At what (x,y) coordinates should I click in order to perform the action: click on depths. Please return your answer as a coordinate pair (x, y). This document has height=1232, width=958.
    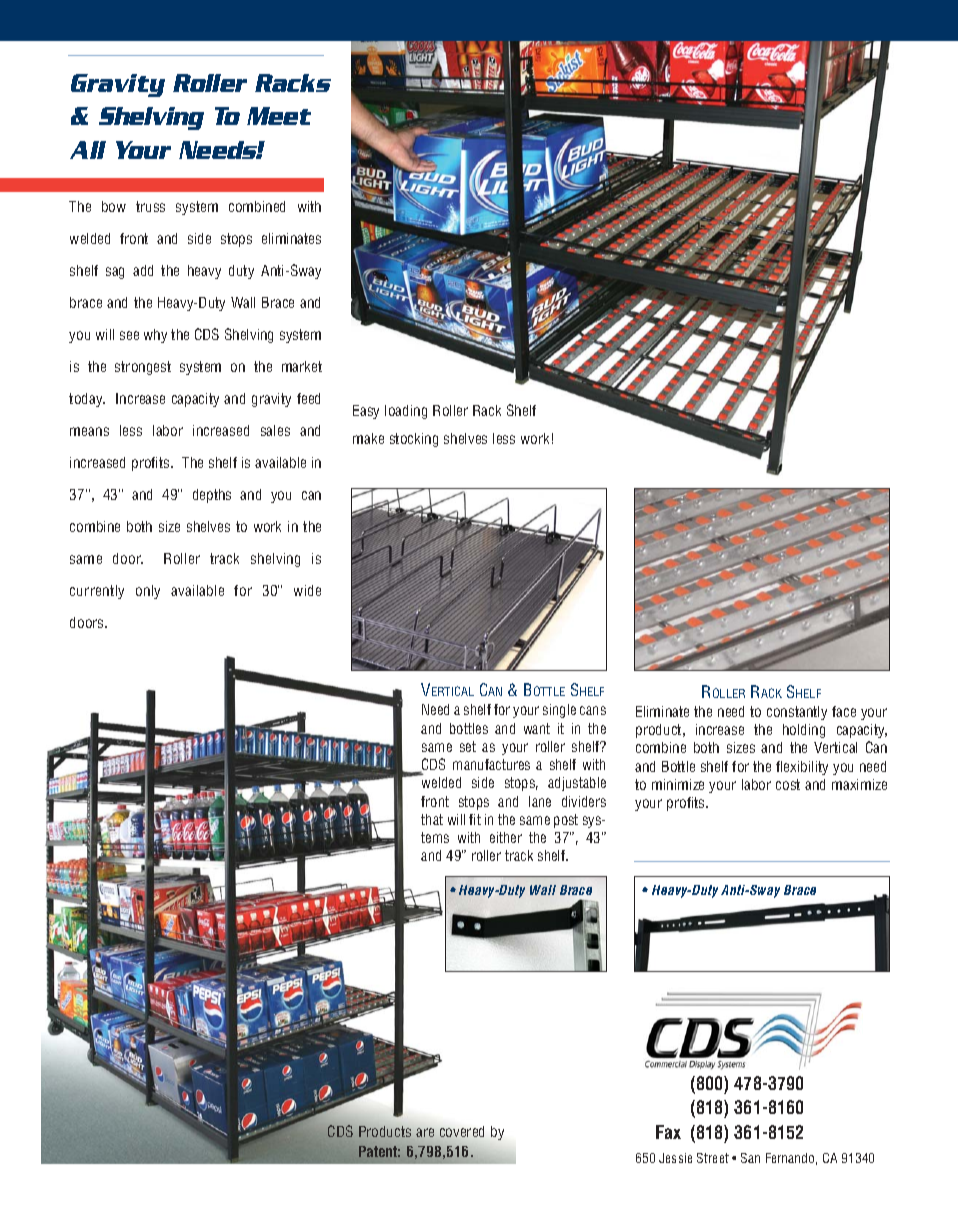
    Looking at the image, I should click on (212, 496).
